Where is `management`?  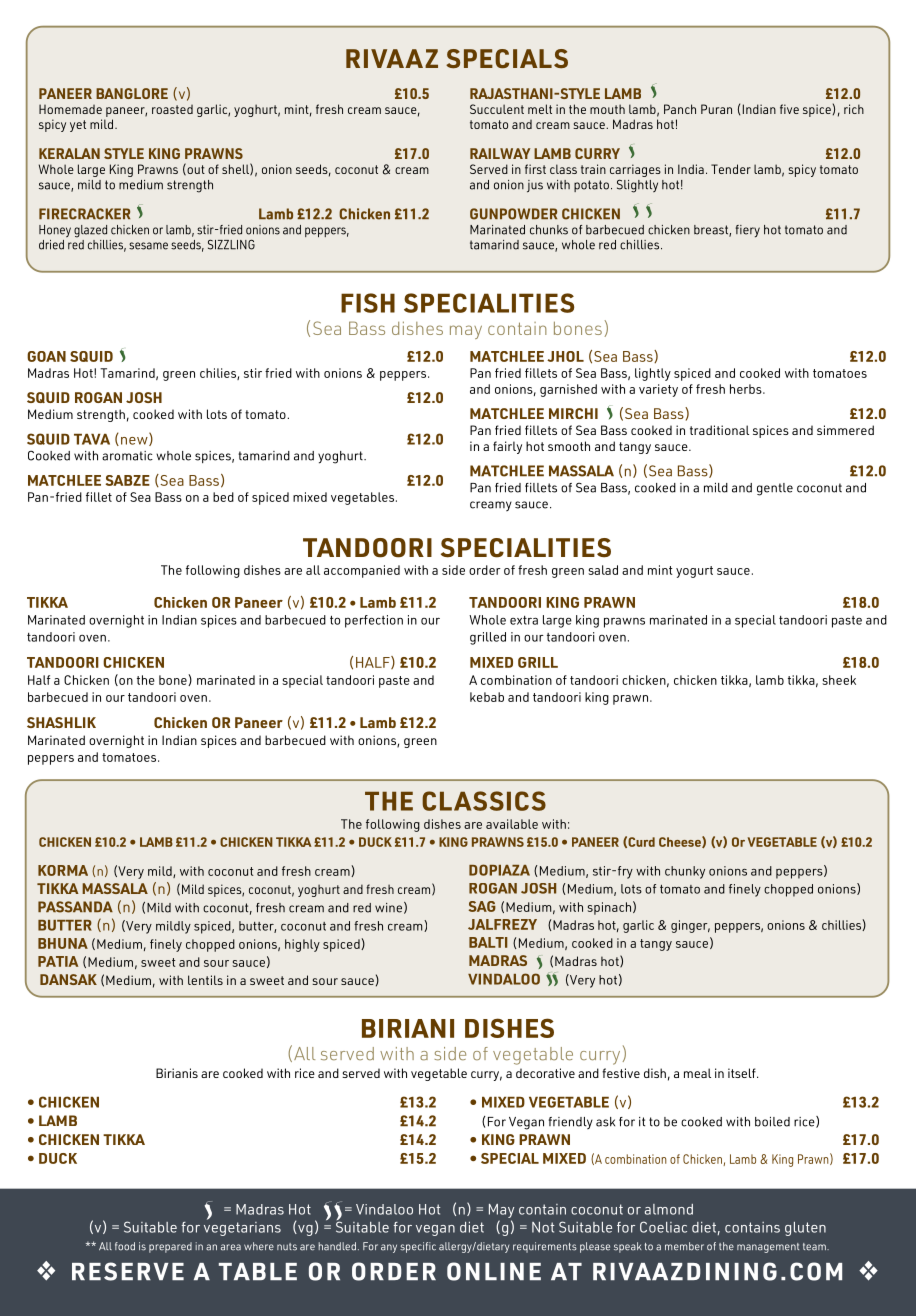 management is located at coordinates (768, 1248).
